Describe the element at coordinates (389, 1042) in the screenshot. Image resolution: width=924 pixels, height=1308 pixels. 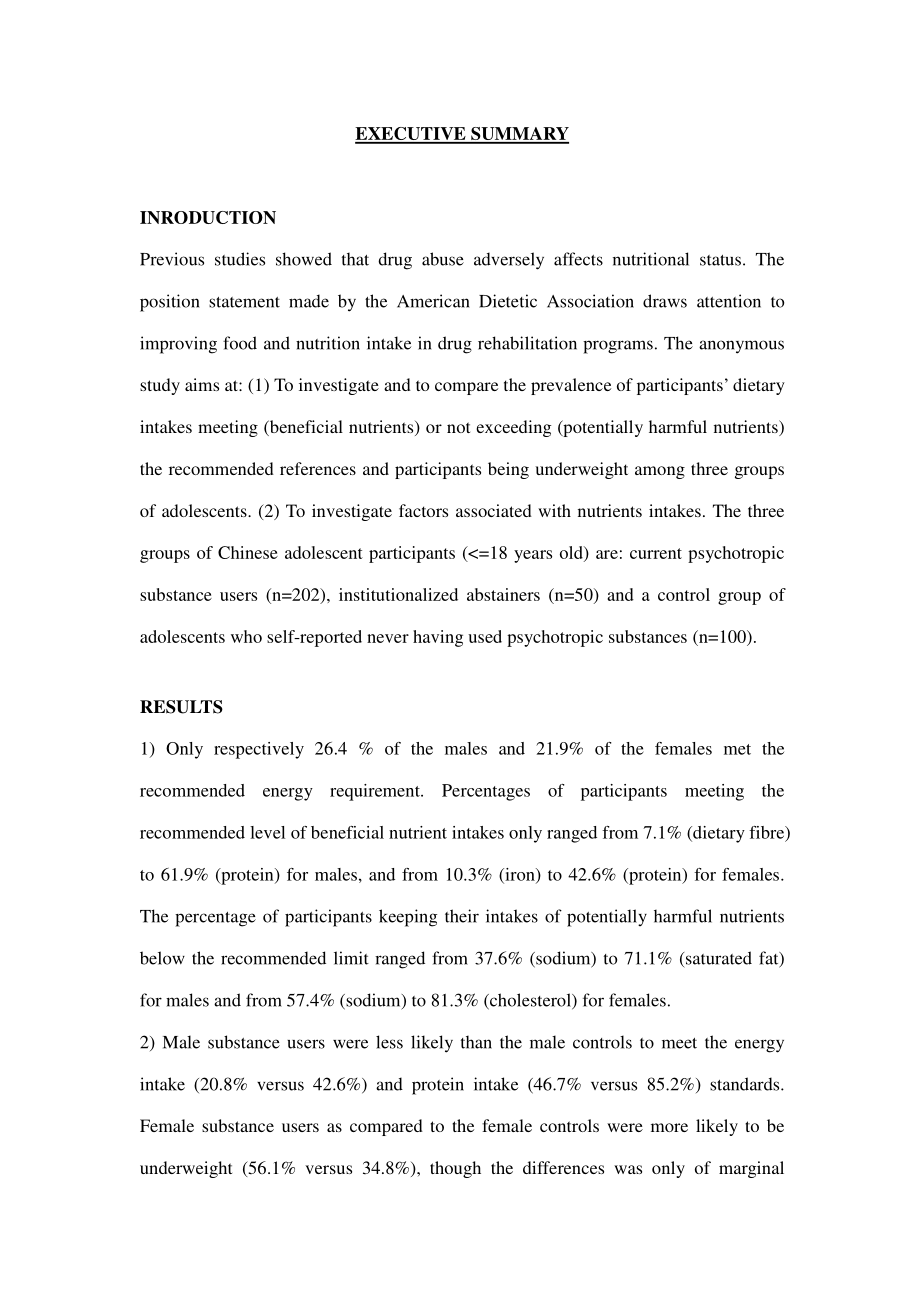
I see `less` at that location.
